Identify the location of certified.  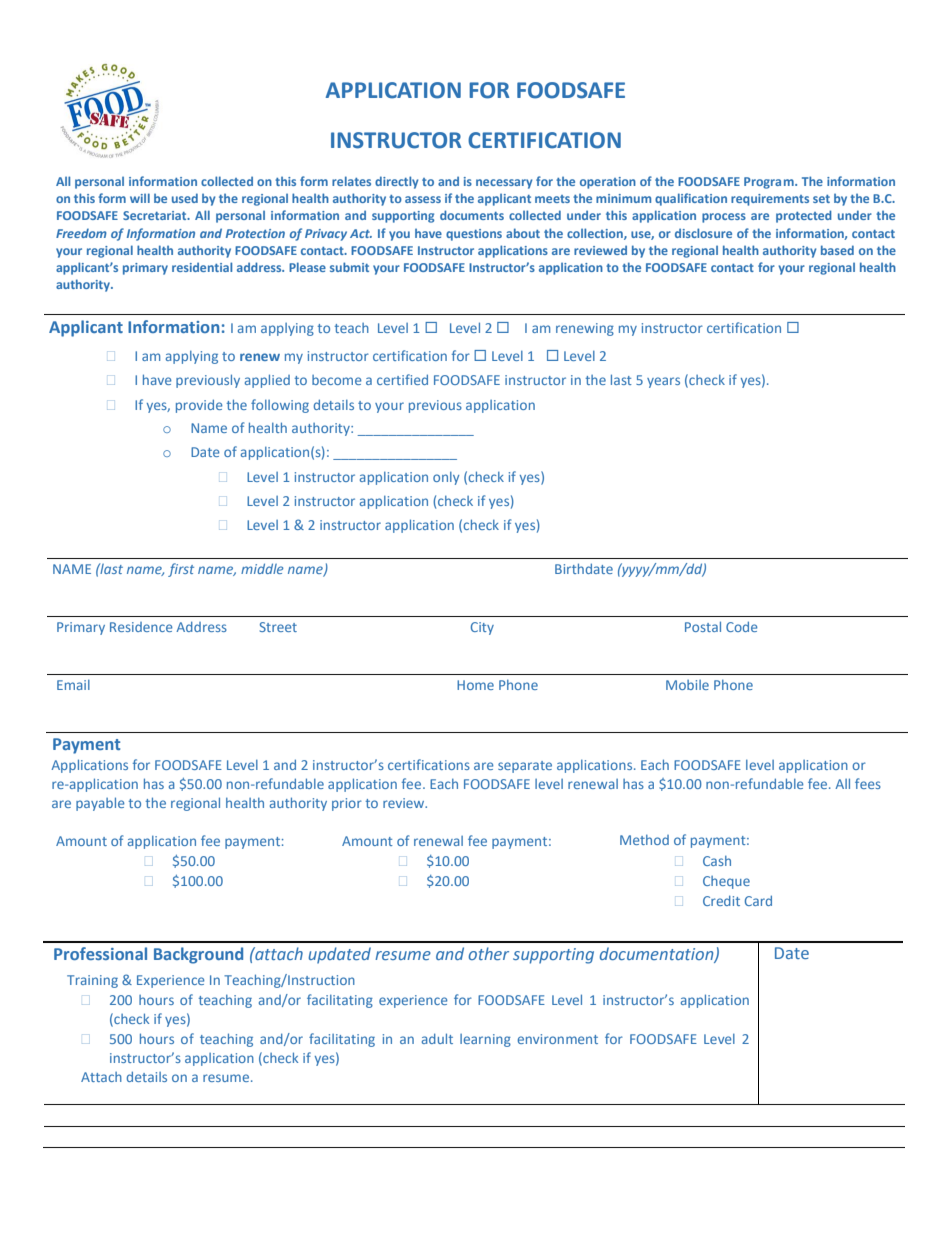
(402, 379).
